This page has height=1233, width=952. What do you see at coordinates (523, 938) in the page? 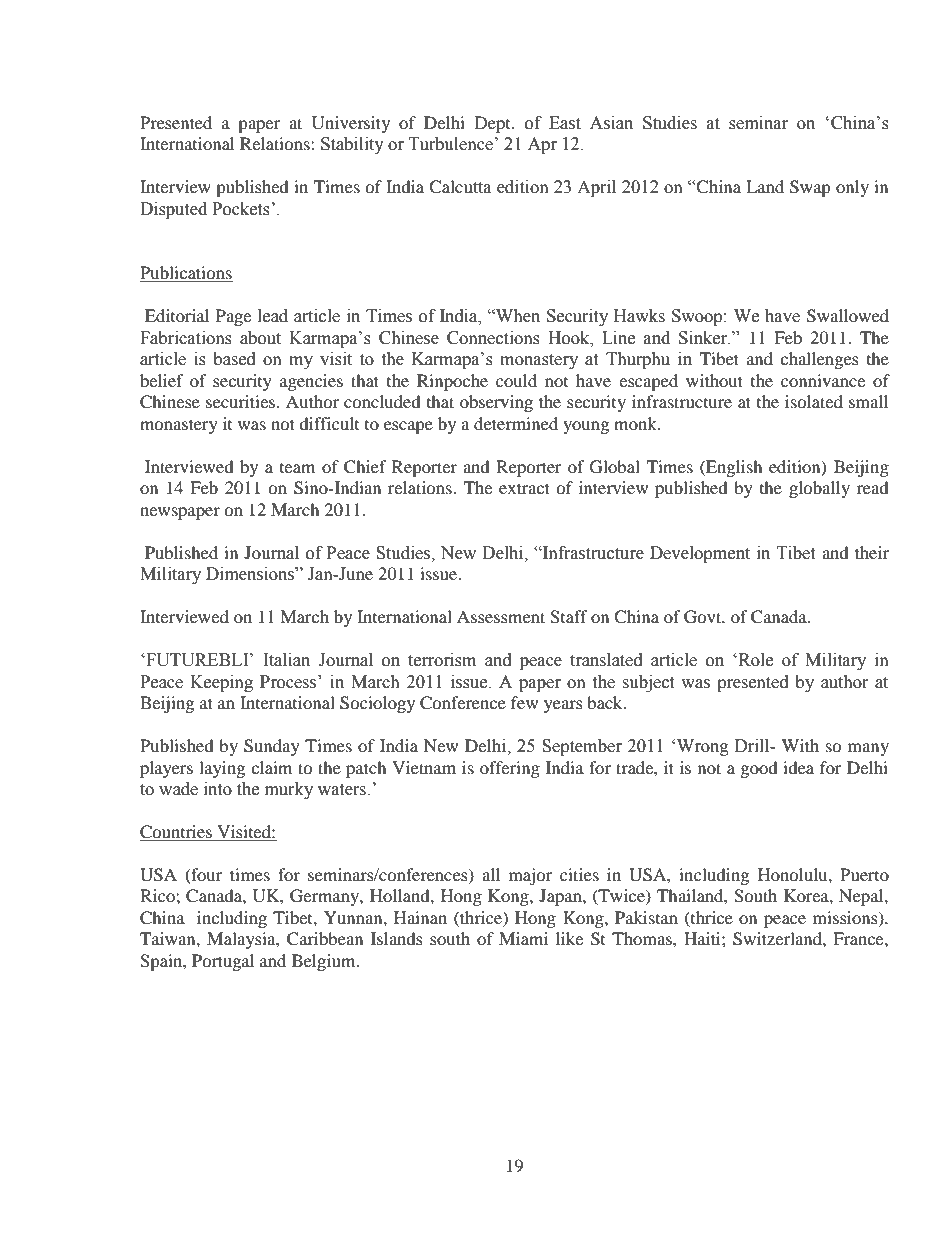
I see `Miami` at bounding box center [523, 938].
